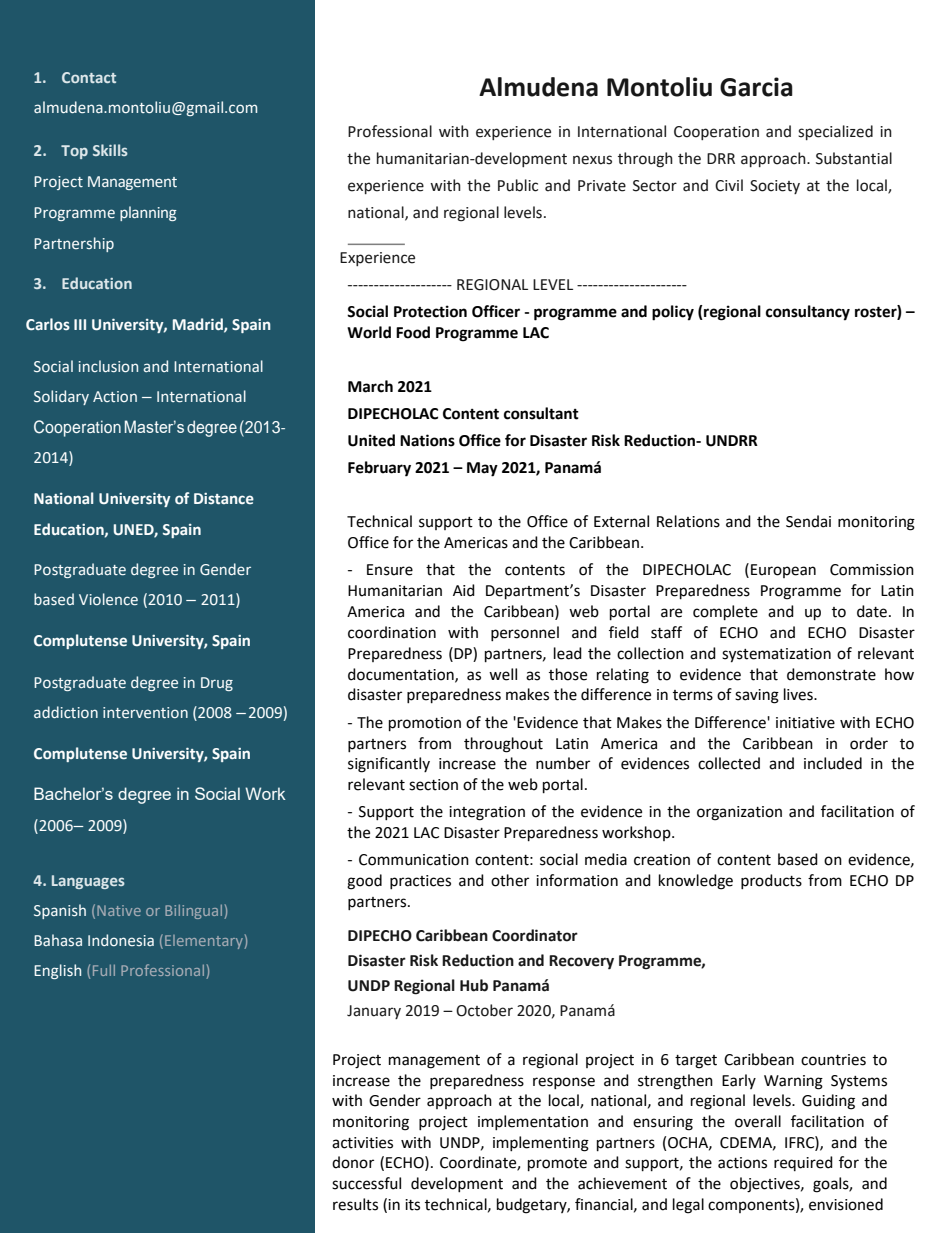 Image resolution: width=952 pixels, height=1233 pixels. Describe the element at coordinates (487, 813) in the screenshot. I see `integration` at that location.
